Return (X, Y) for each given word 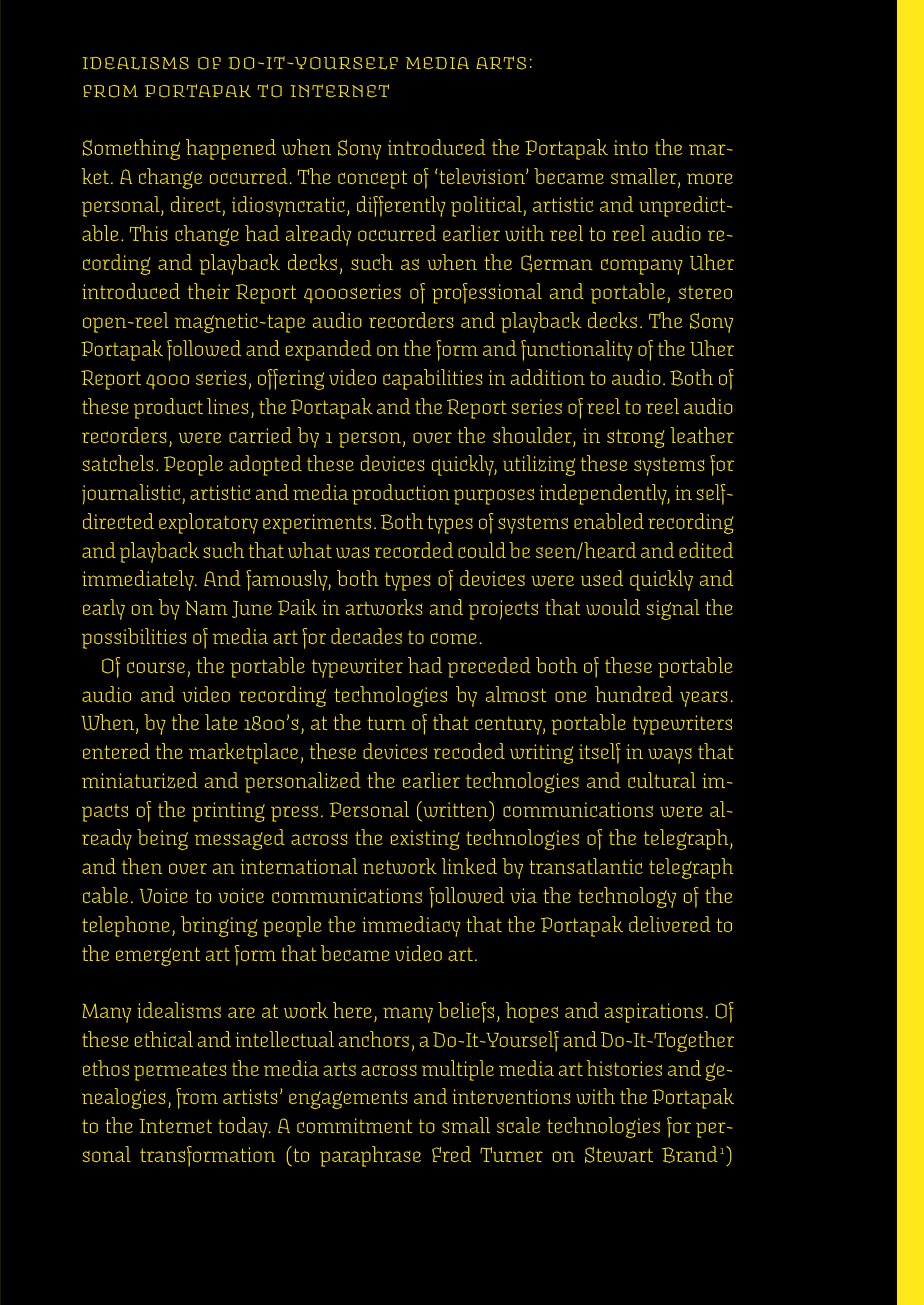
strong (635, 438)
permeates (180, 1071)
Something (131, 149)
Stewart (619, 1155)
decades (366, 636)
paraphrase (370, 1156)
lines (227, 406)
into (631, 148)
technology (627, 897)
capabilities (432, 379)
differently (401, 206)
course (156, 667)
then (142, 866)
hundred (634, 694)
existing (425, 840)
